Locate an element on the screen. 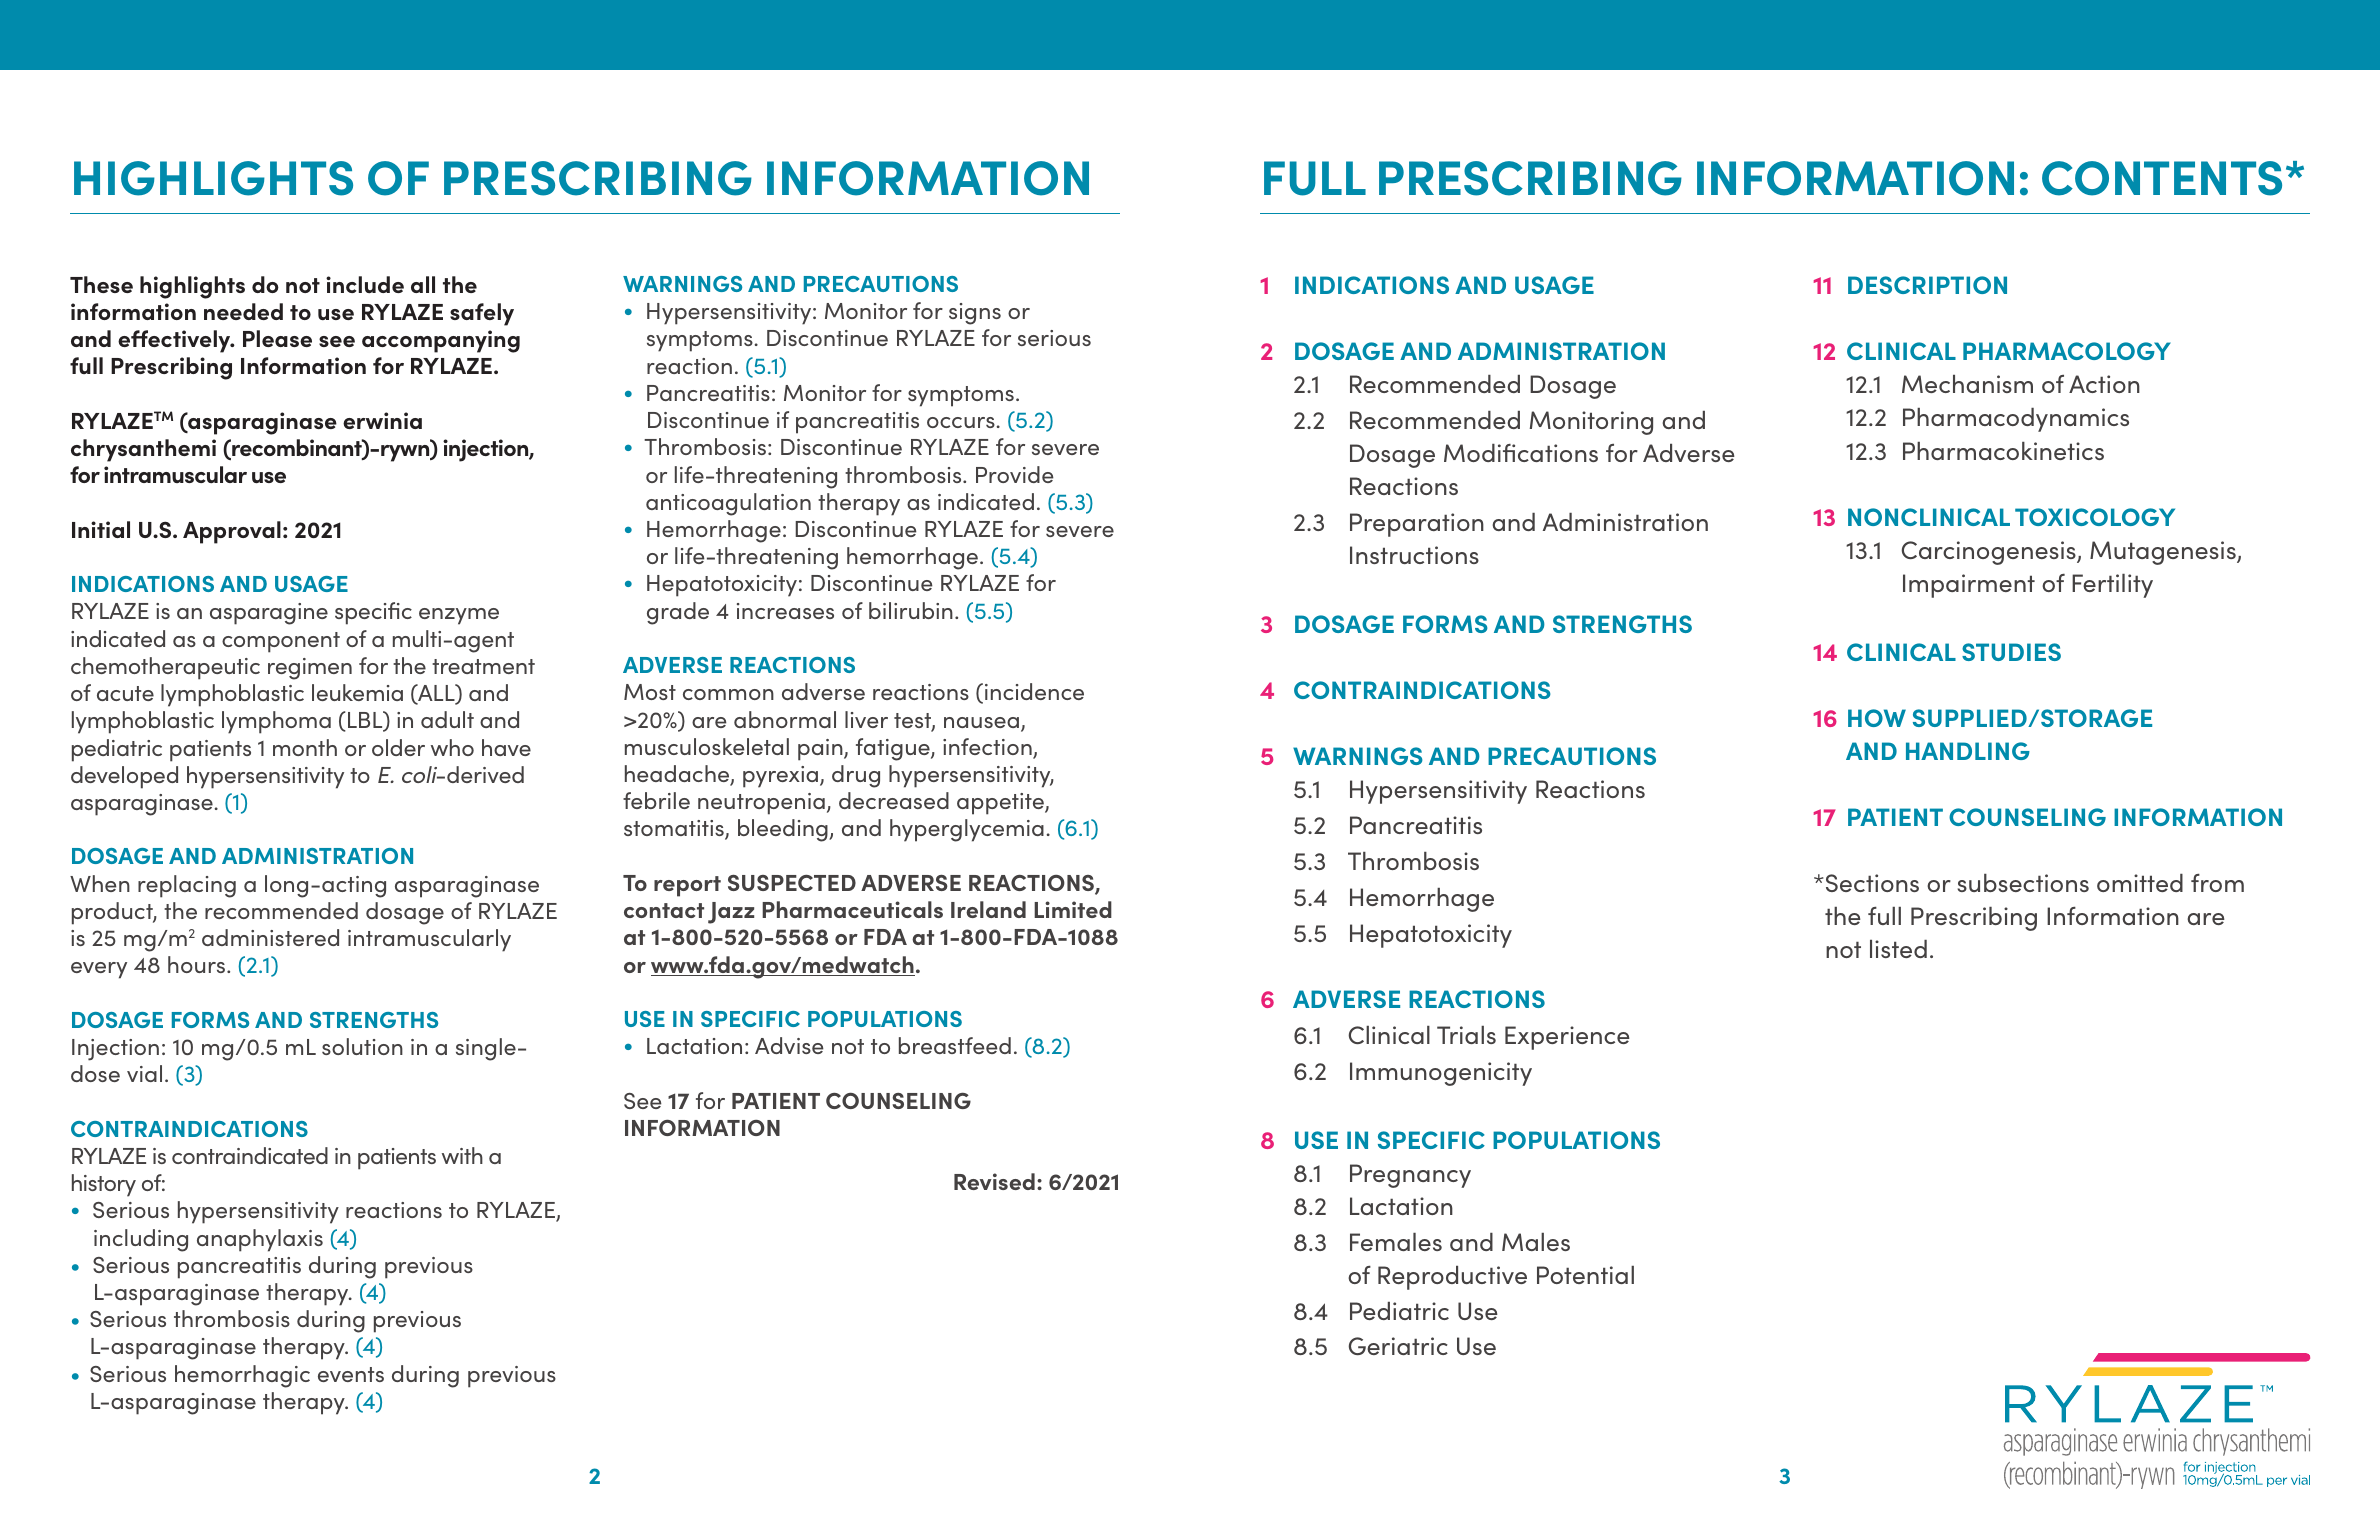 This screenshot has width=2380, height=1540. Impairment is located at coordinates (1969, 586).
